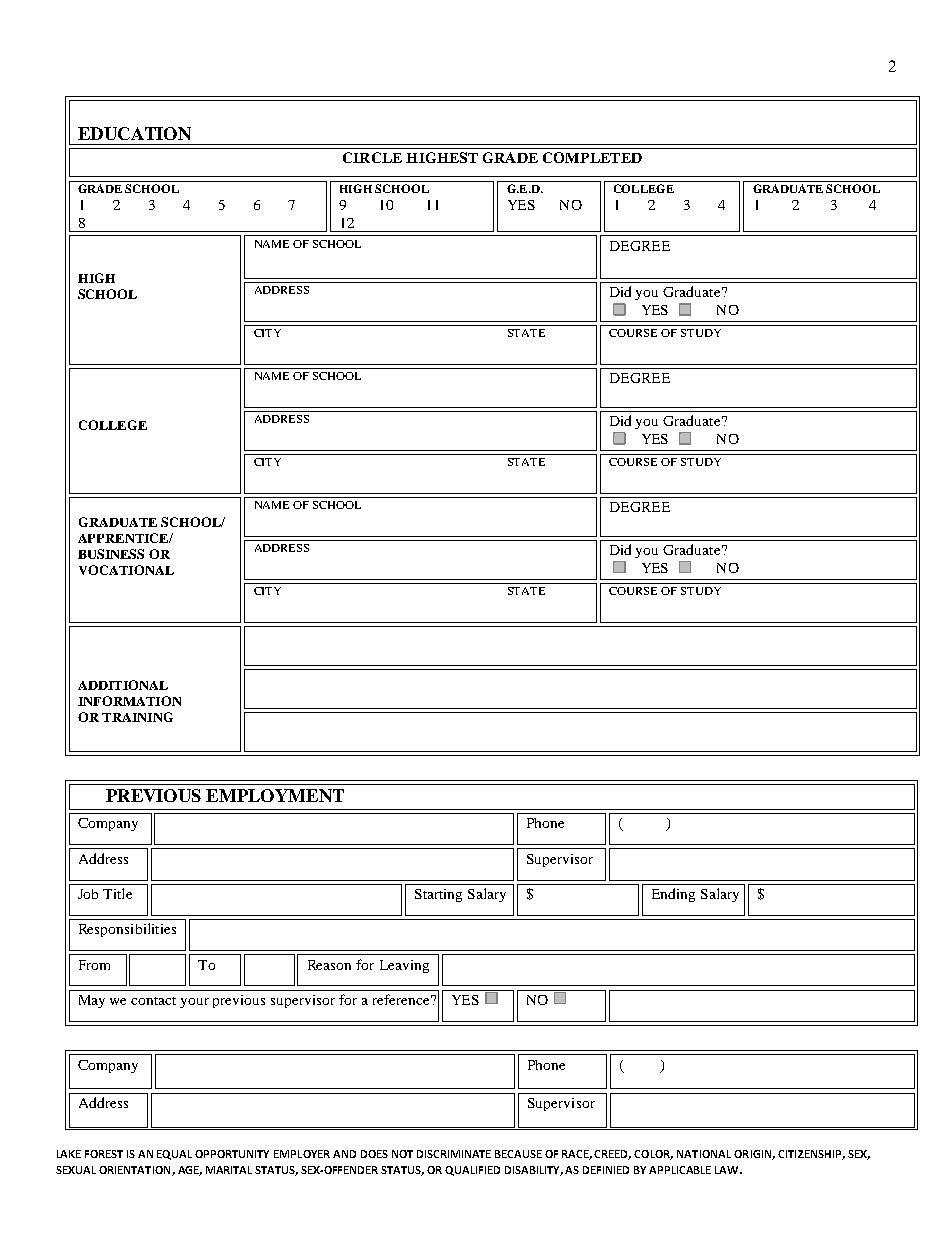 The image size is (952, 1233). What do you see at coordinates (438, 895) in the screenshot?
I see `Starting` at bounding box center [438, 895].
